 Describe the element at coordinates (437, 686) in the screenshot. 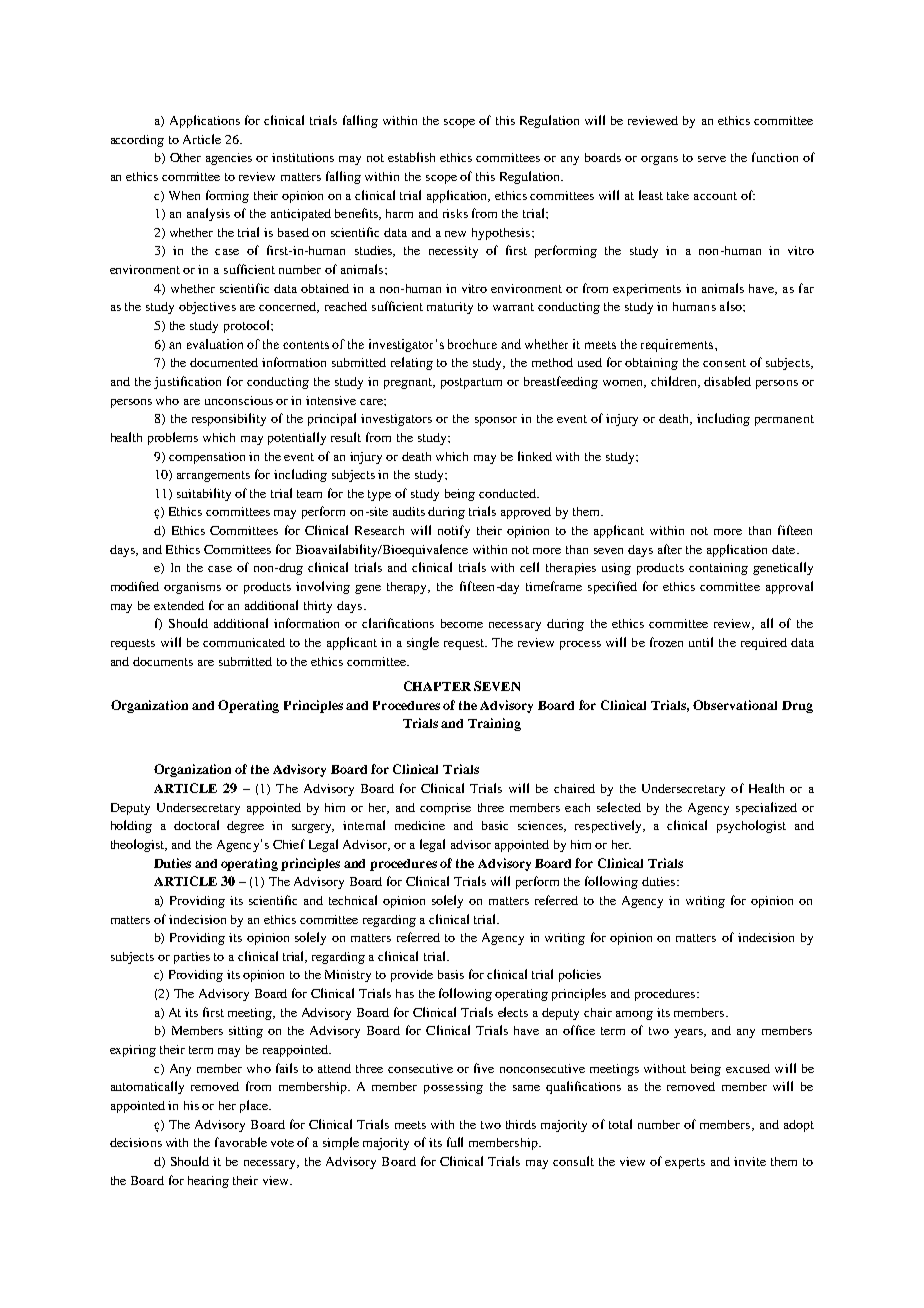

I see `CHAPTER` at that location.
